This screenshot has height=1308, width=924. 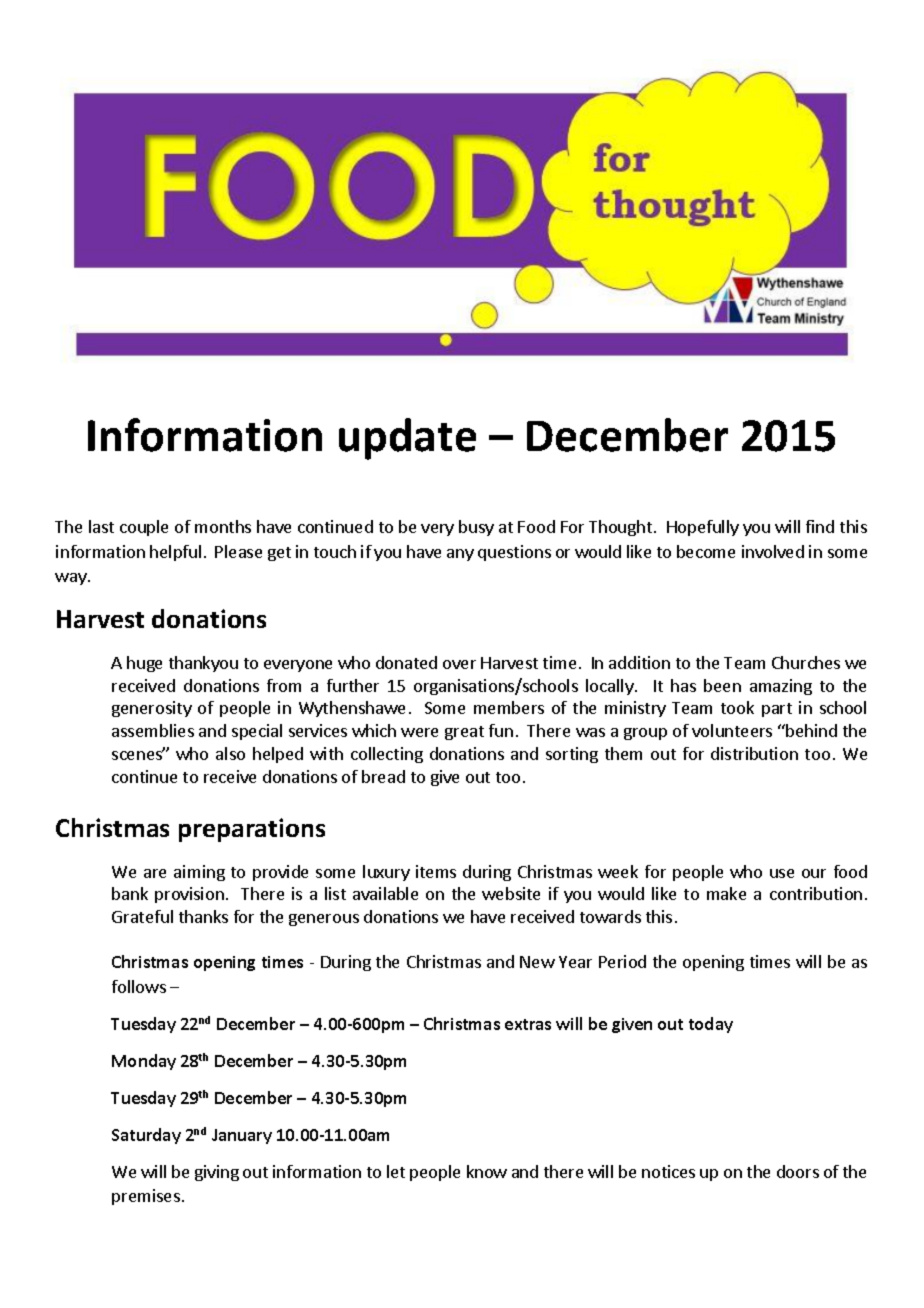 I want to click on huge, so click(x=144, y=664).
